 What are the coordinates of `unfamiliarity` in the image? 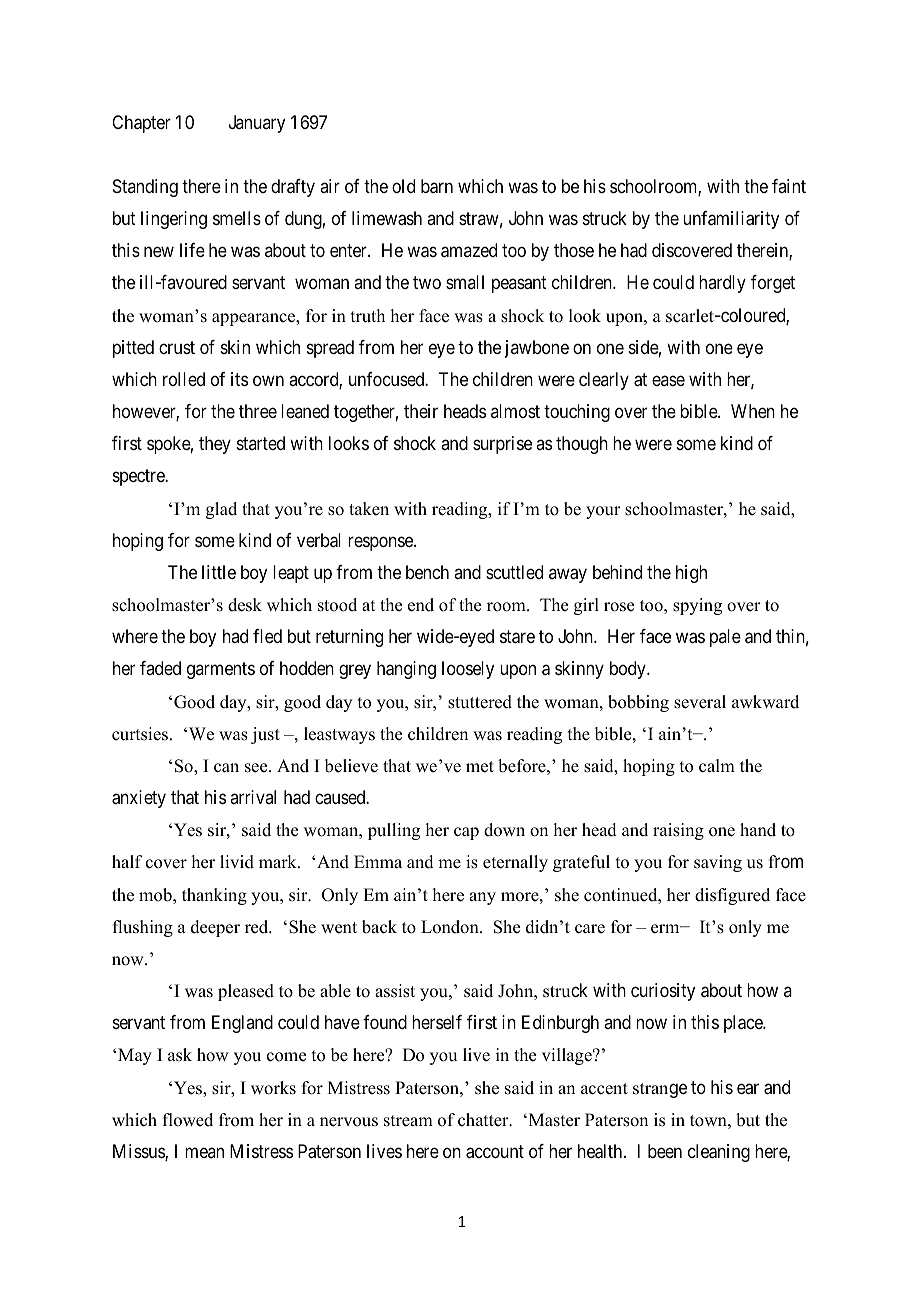 It's located at (731, 220).
